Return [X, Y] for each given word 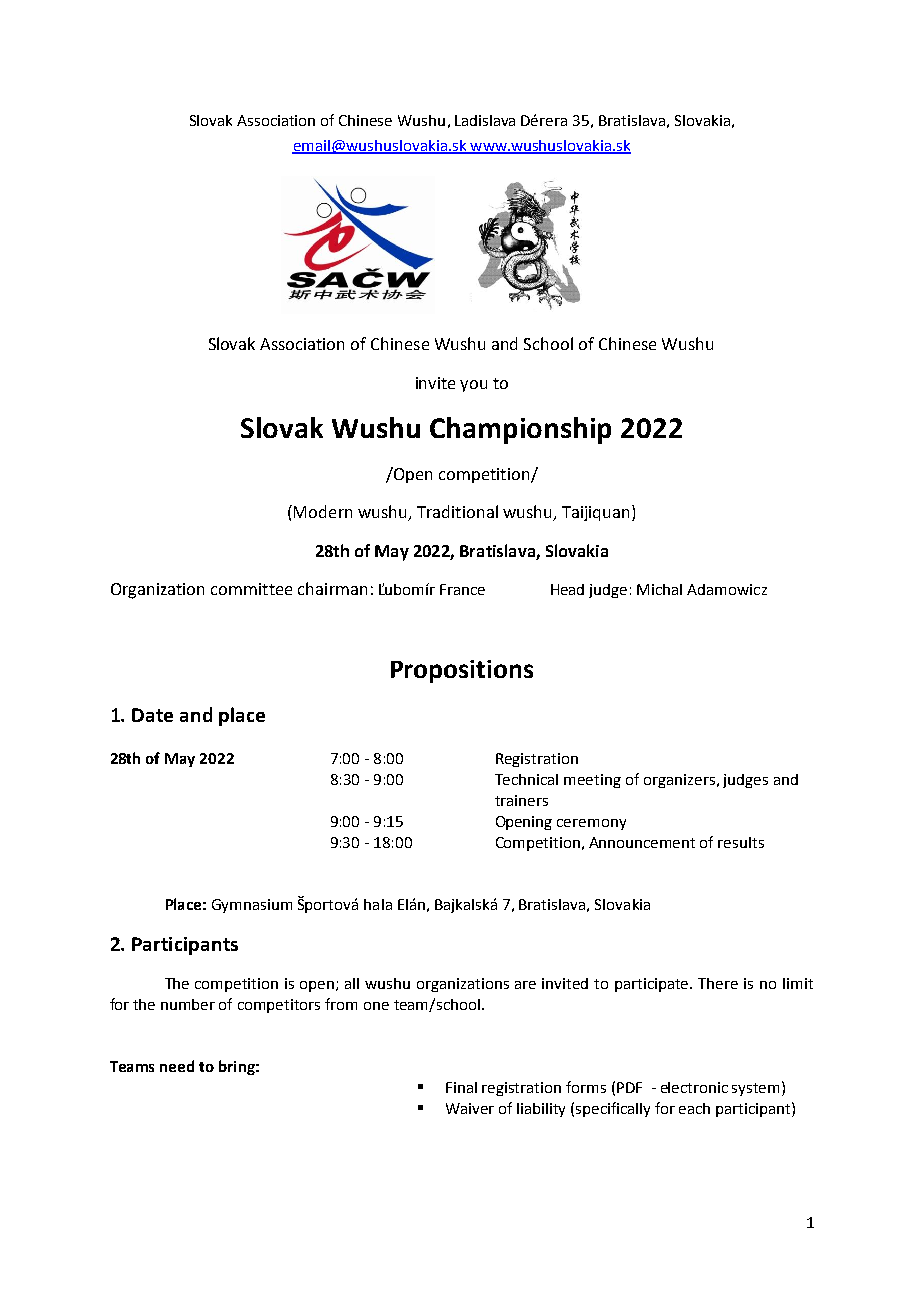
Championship [520, 430]
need [177, 1066]
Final [461, 1087]
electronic [694, 1087]
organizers [679, 781]
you [473, 386]
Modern [323, 511]
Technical [526, 779]
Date [152, 715]
